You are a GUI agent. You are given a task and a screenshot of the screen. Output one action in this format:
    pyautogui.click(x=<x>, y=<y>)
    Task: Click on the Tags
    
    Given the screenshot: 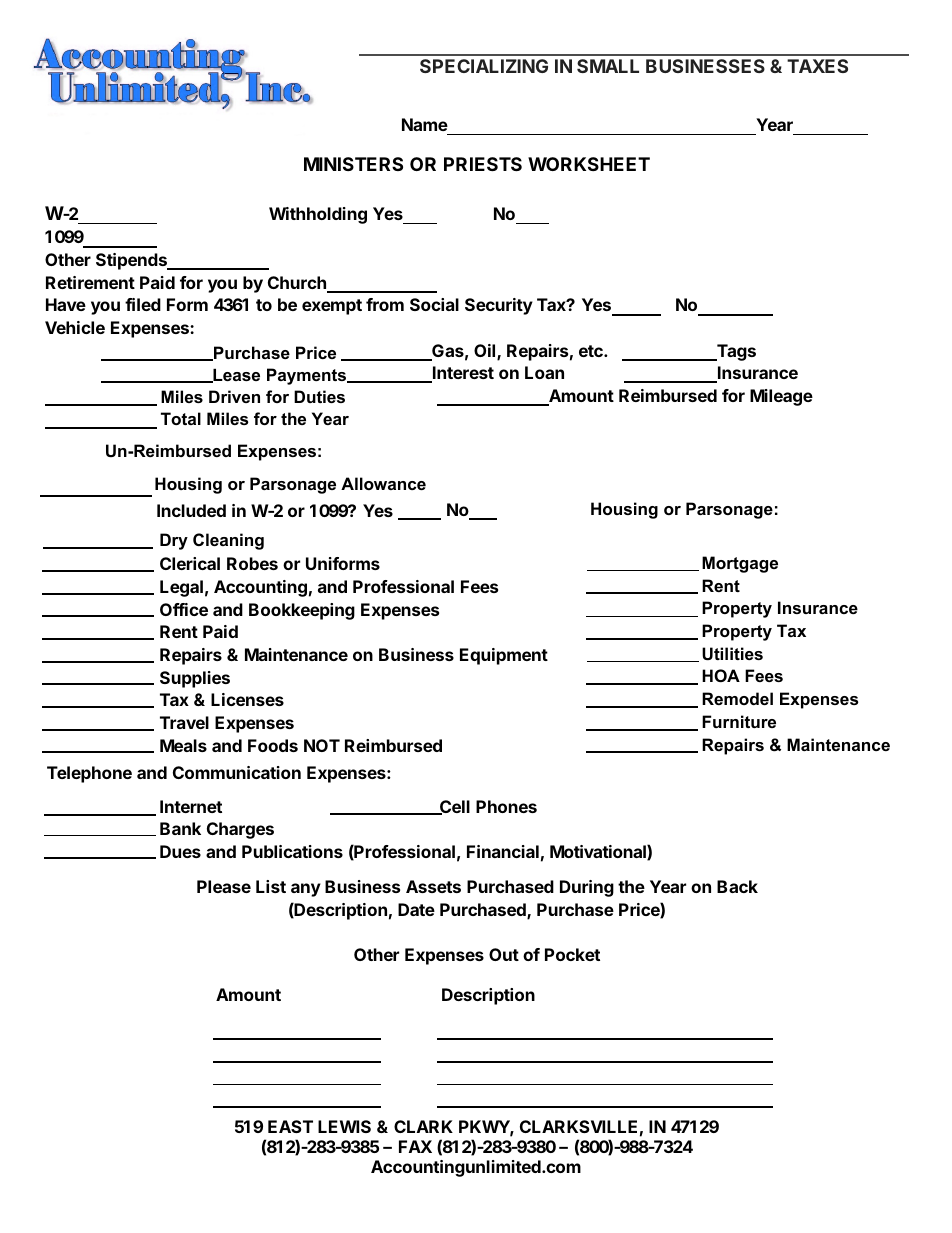 What is the action you would take?
    pyautogui.click(x=735, y=352)
